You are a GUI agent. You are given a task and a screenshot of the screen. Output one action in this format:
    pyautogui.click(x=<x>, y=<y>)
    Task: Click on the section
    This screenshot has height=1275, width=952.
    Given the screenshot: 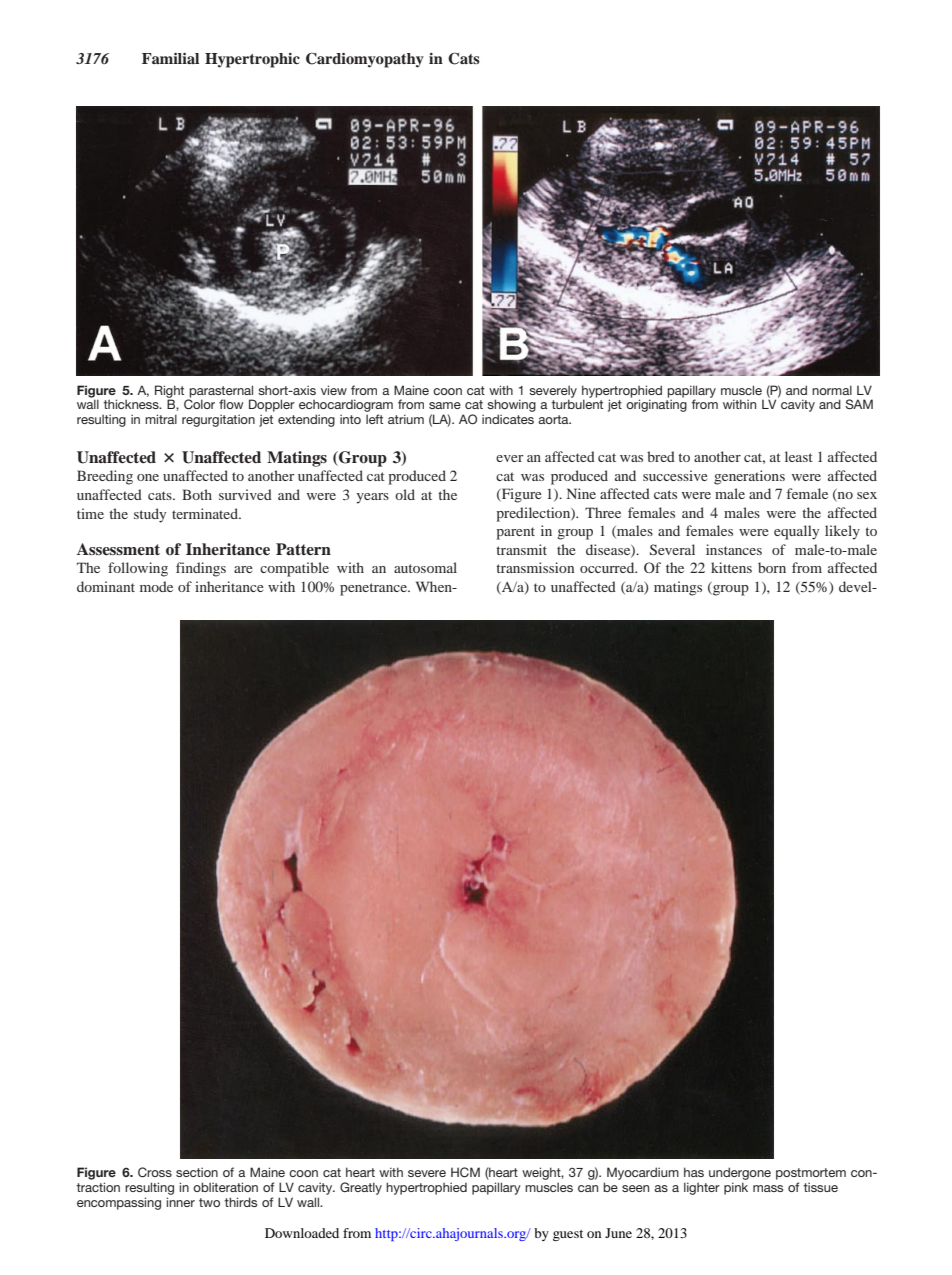 What is the action you would take?
    pyautogui.click(x=197, y=1172)
